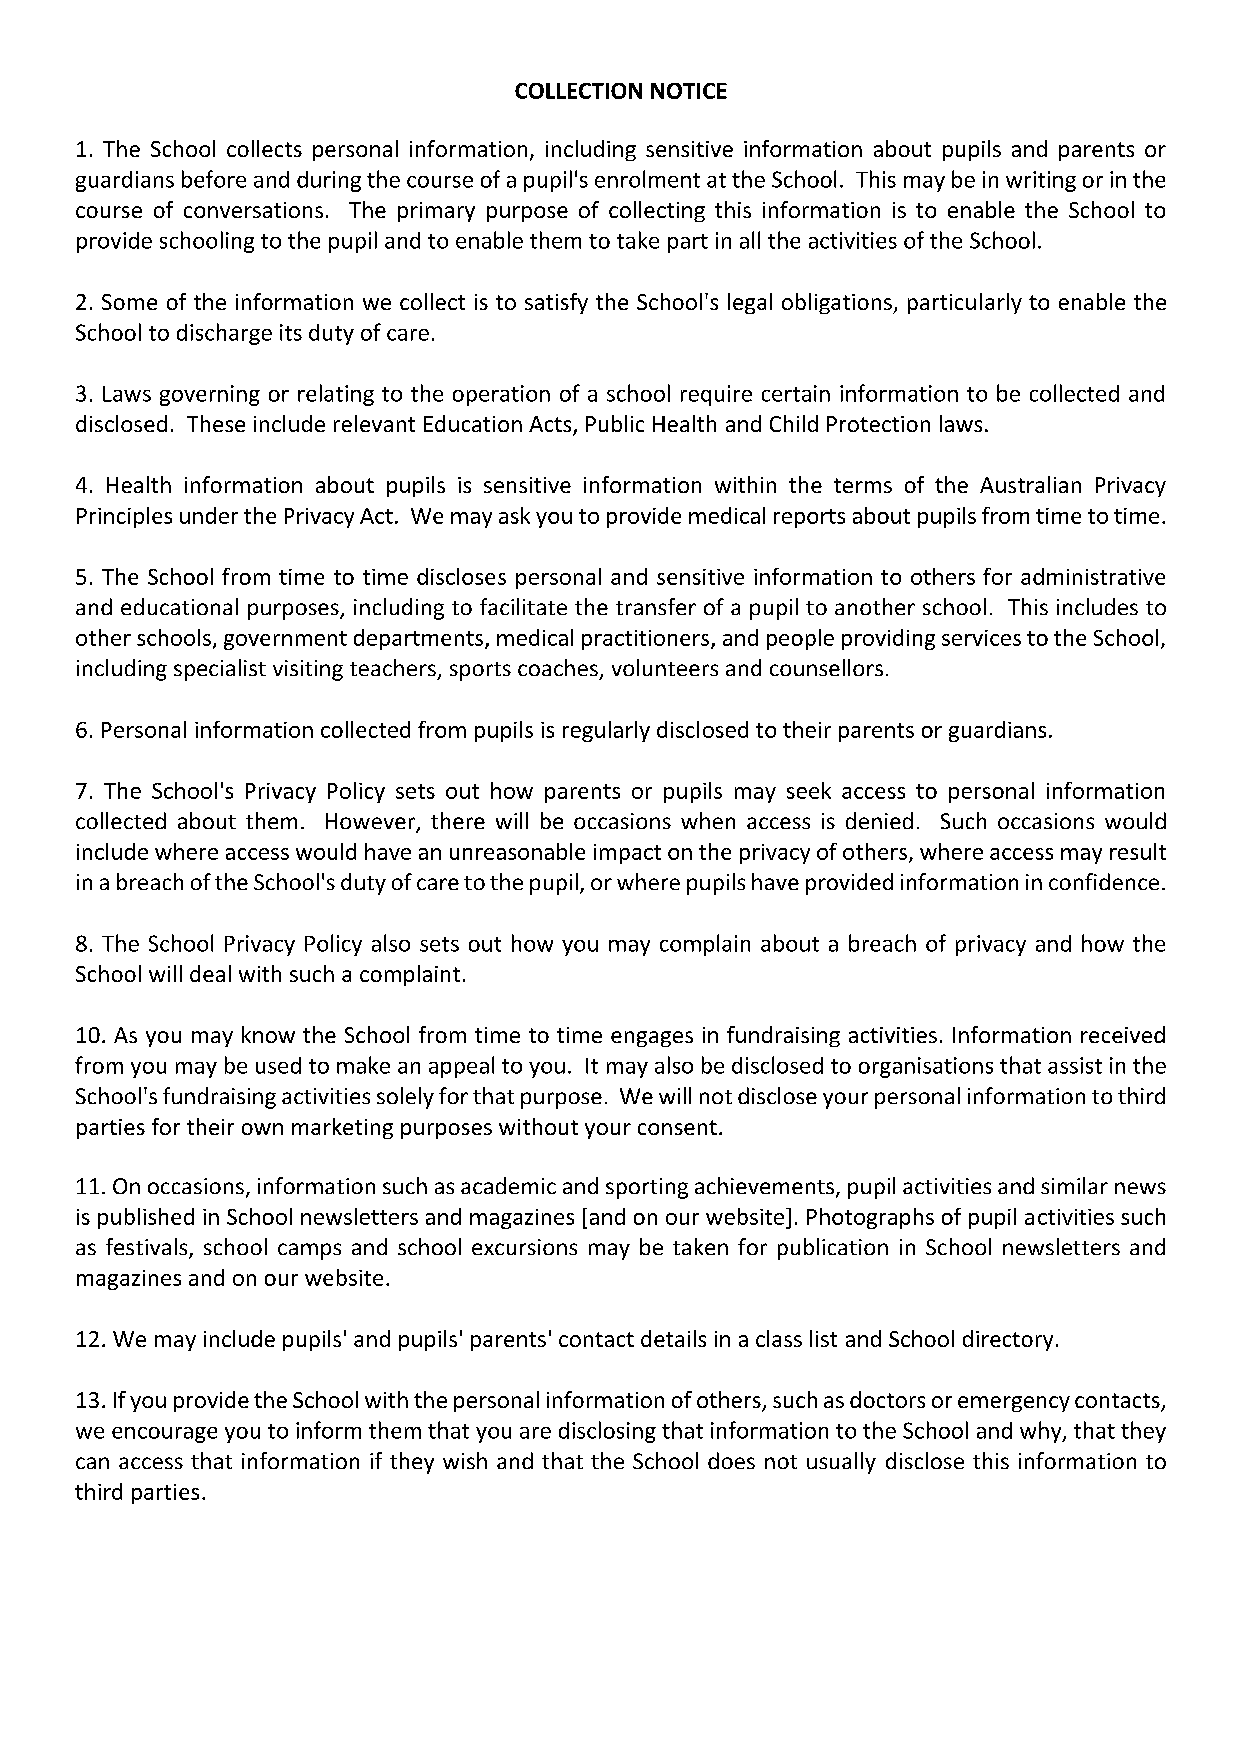 The width and height of the screenshot is (1242, 1756). I want to click on However, so click(372, 822).
